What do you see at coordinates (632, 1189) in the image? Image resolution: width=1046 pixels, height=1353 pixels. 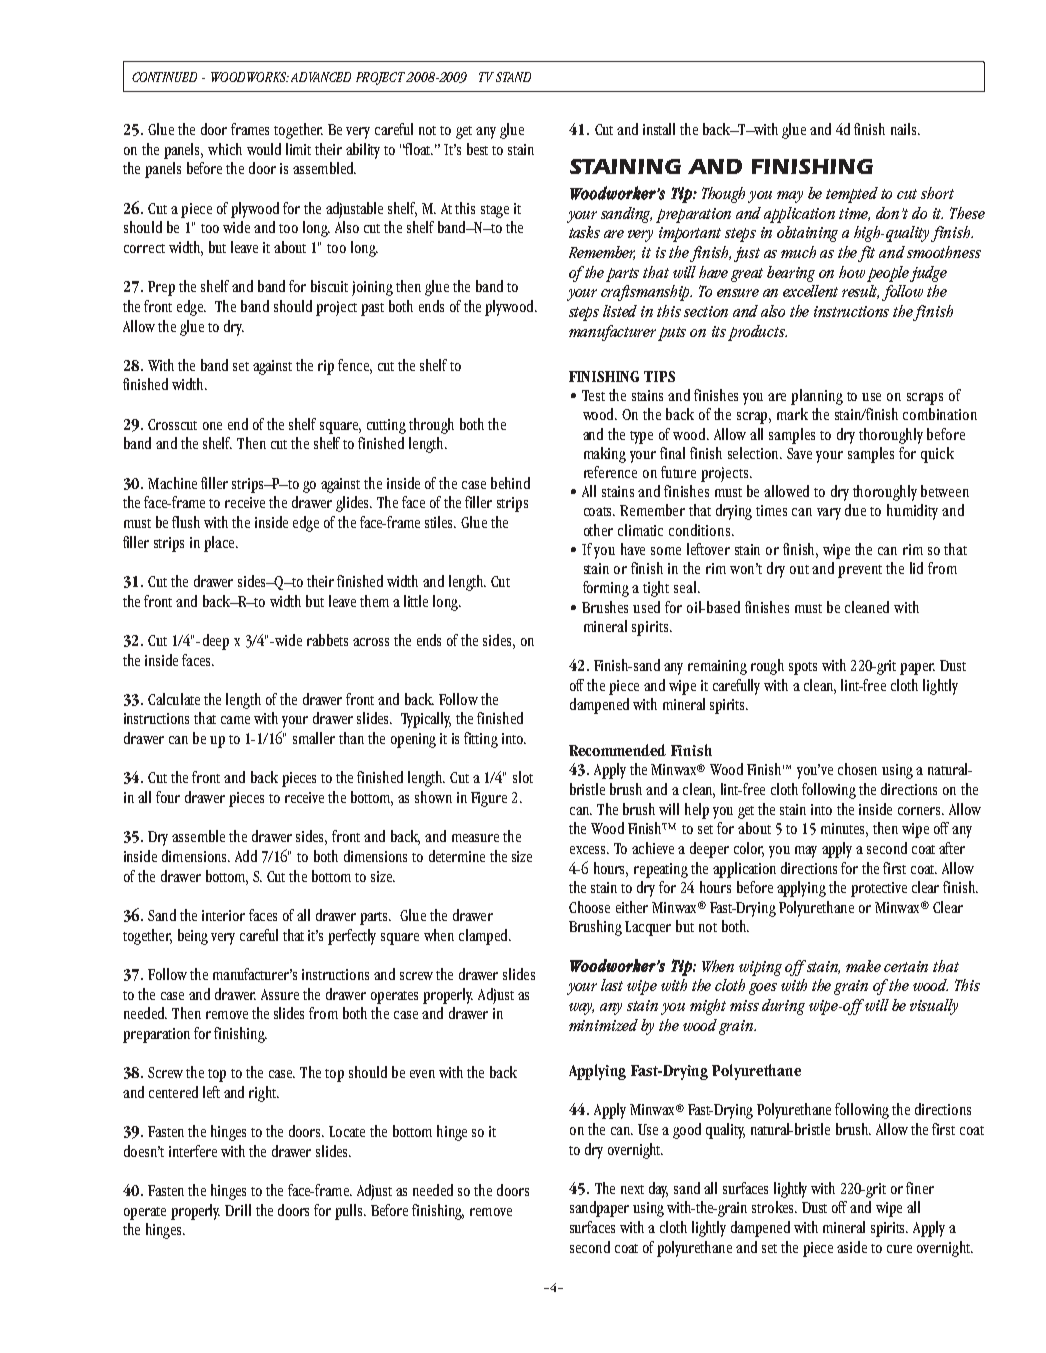 I see `next` at bounding box center [632, 1189].
